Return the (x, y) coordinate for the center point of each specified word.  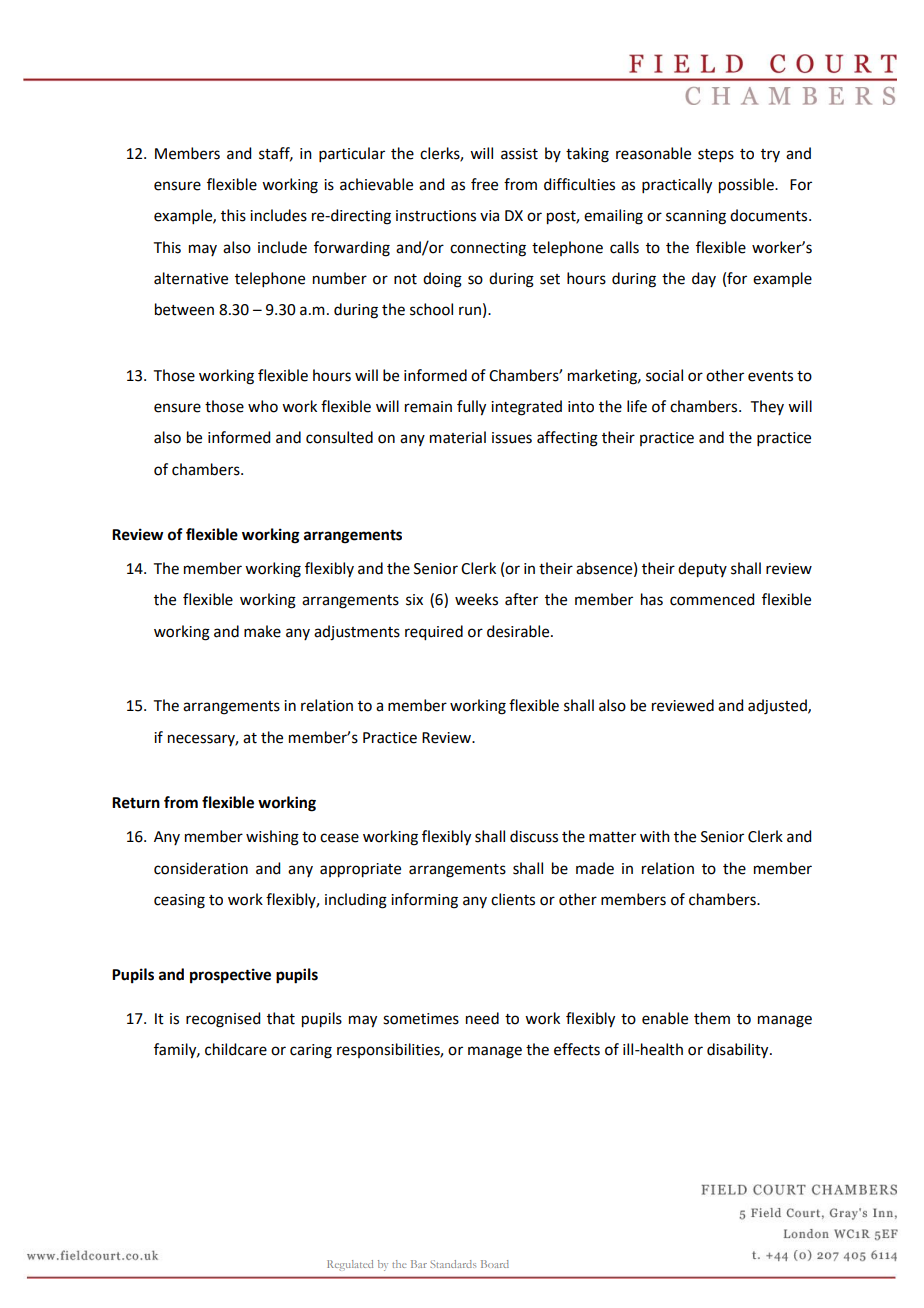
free (484, 184)
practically (677, 186)
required (434, 633)
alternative (191, 278)
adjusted (778, 707)
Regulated (350, 1265)
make (262, 631)
